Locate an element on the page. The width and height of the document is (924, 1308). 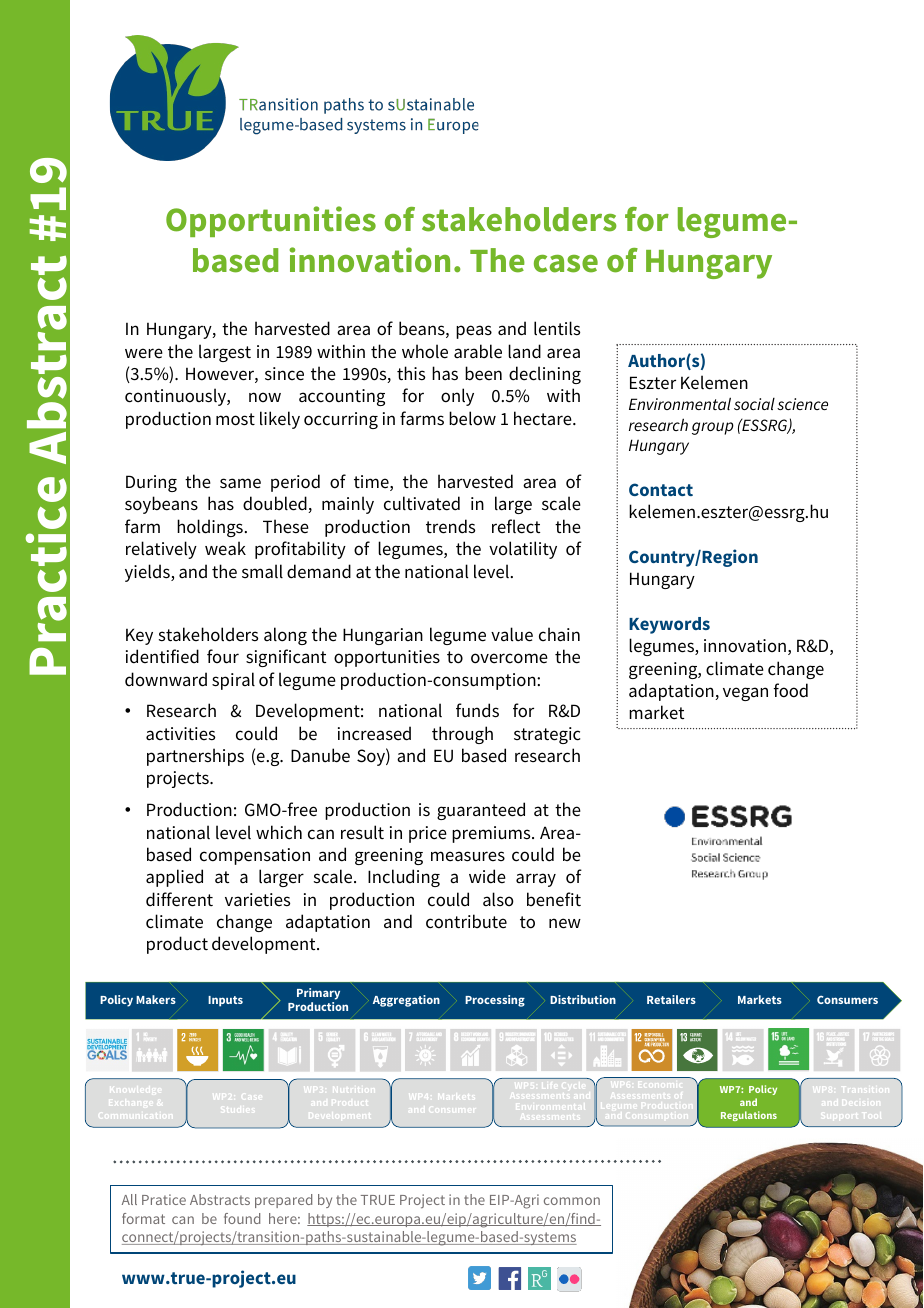
found is located at coordinates (242, 1218).
